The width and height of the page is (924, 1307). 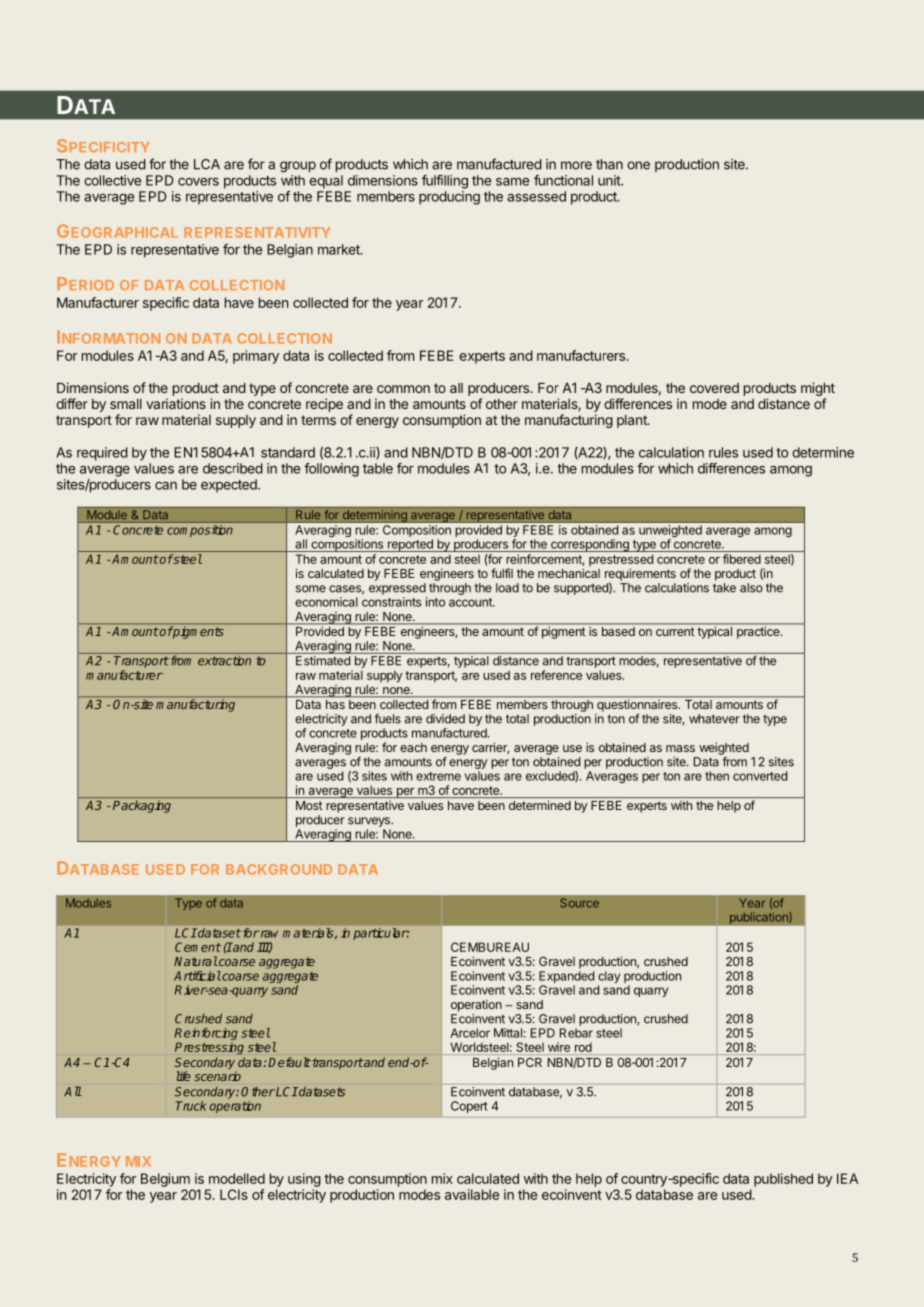 I want to click on Packaging, so click(x=142, y=806).
